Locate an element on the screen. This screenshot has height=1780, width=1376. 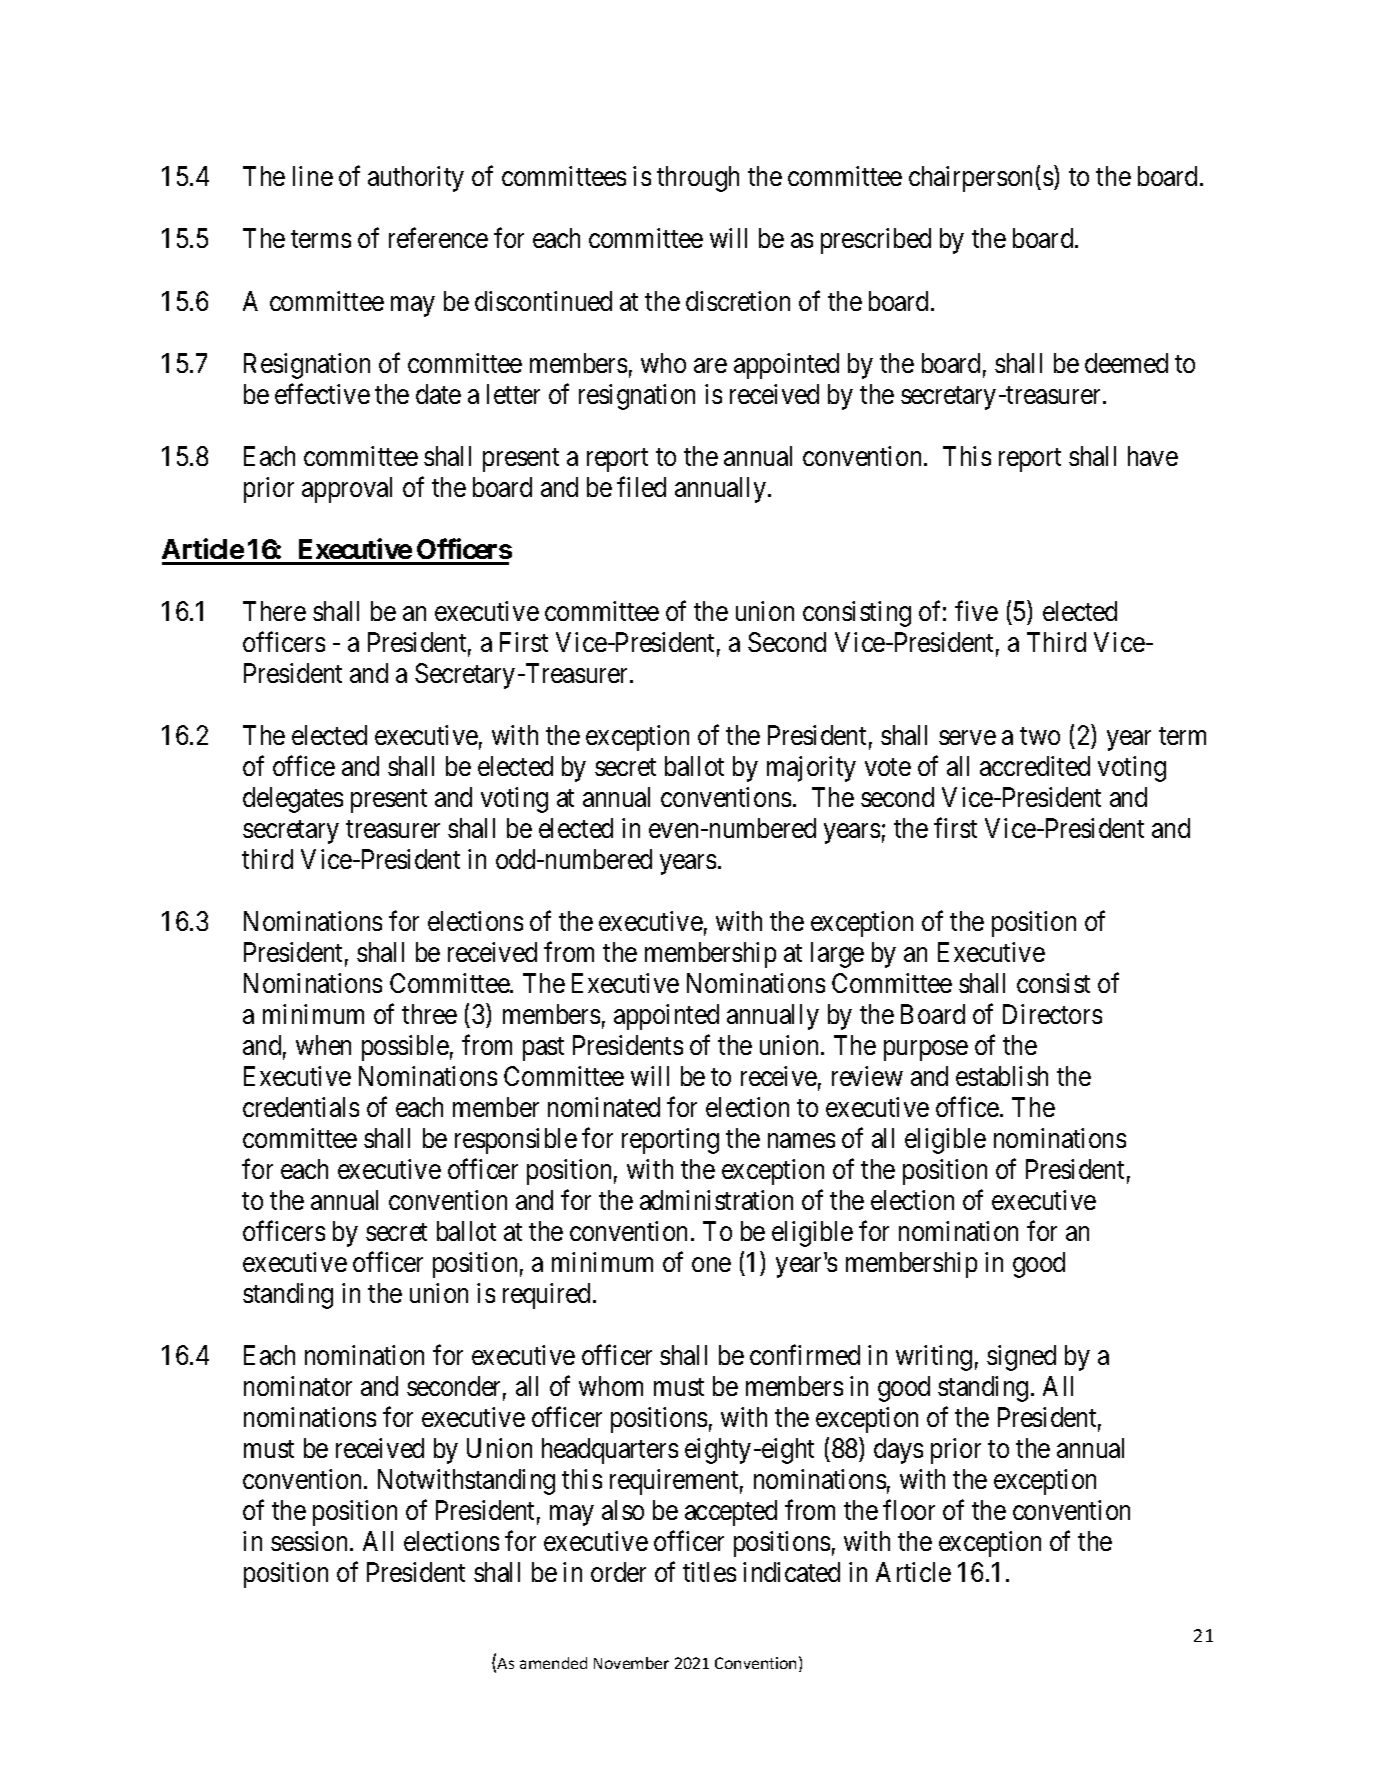
signed is located at coordinates (1021, 1358).
